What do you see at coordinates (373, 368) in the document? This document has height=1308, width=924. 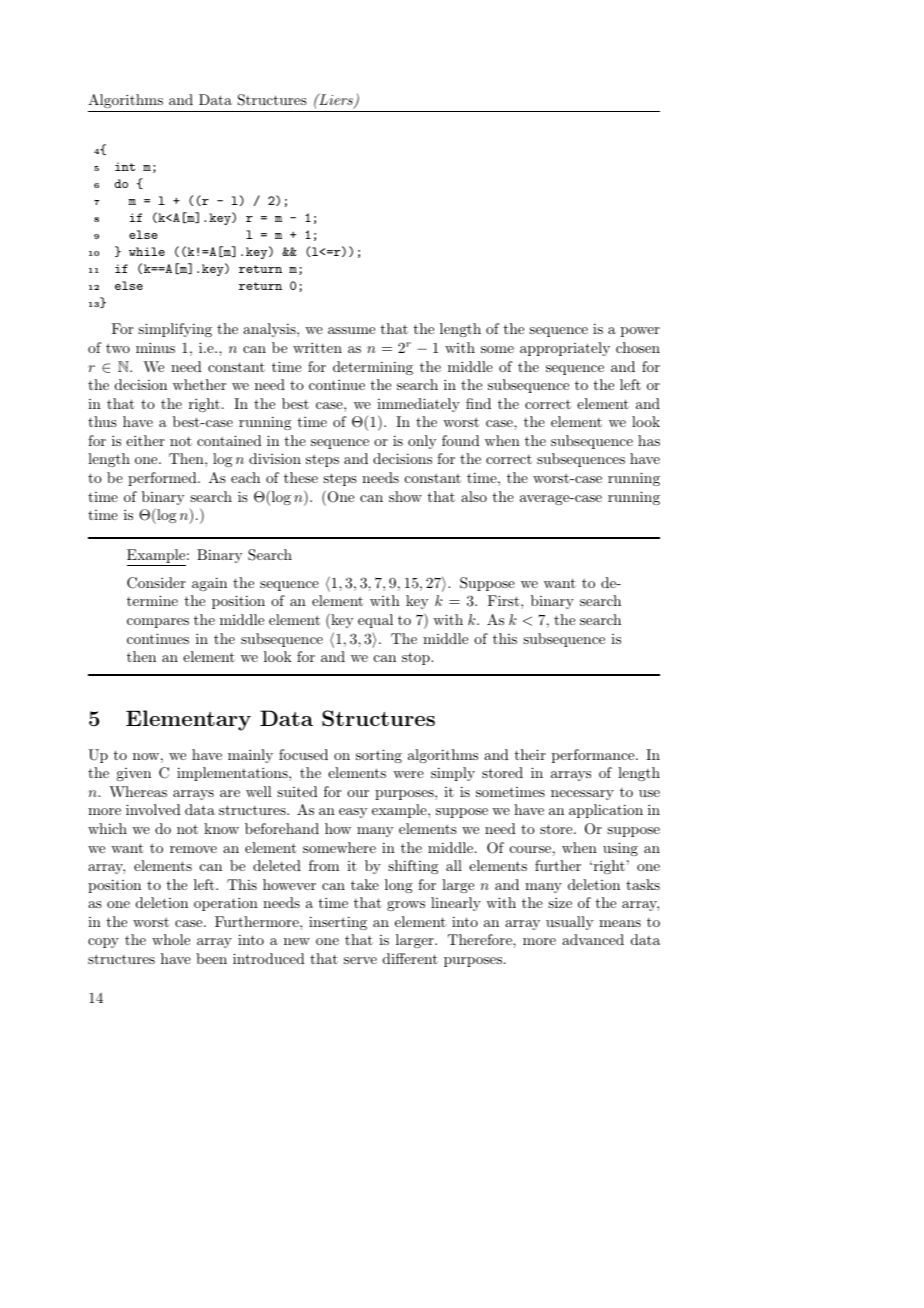 I see `determining` at bounding box center [373, 368].
